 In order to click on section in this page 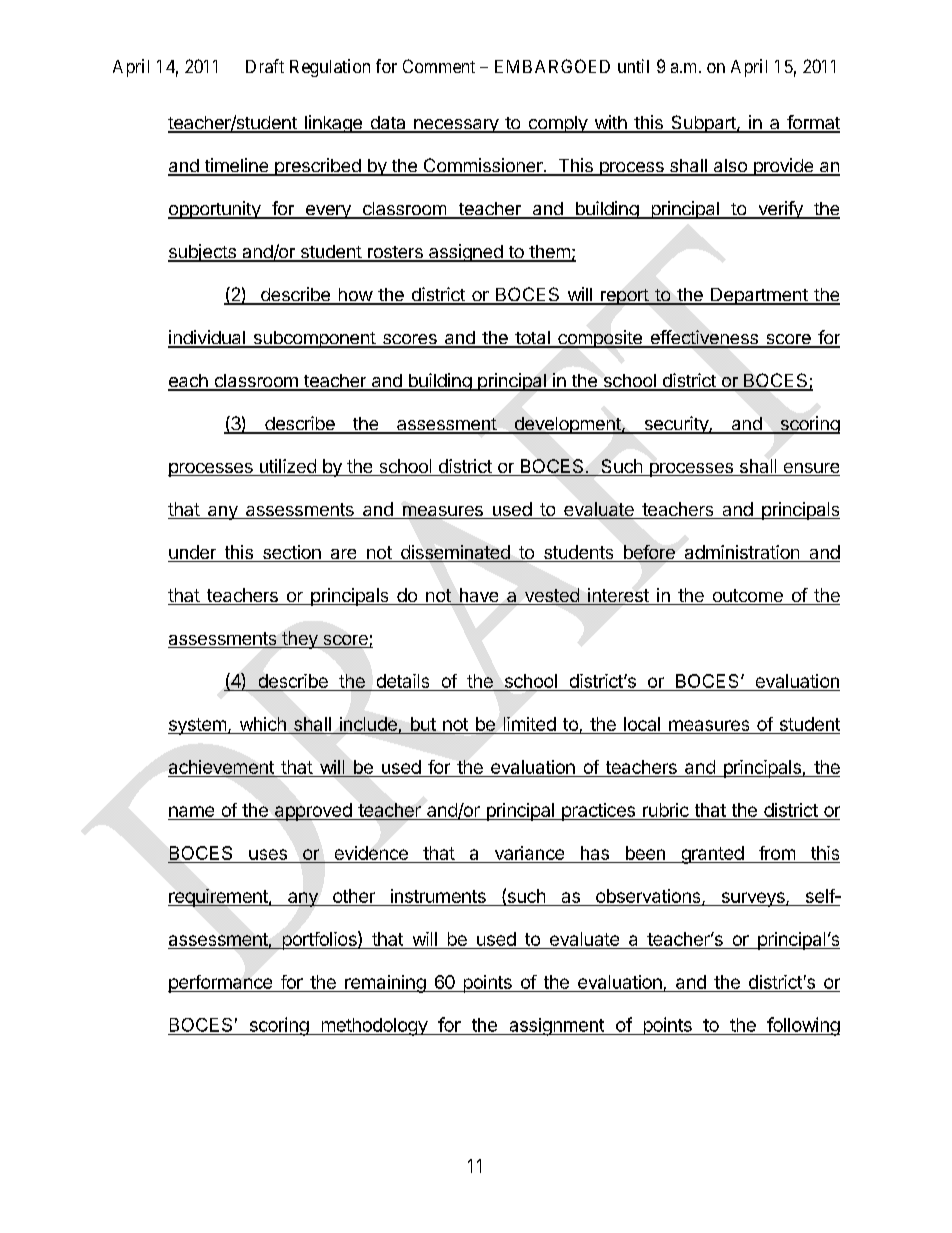, I will do `click(291, 553)`.
